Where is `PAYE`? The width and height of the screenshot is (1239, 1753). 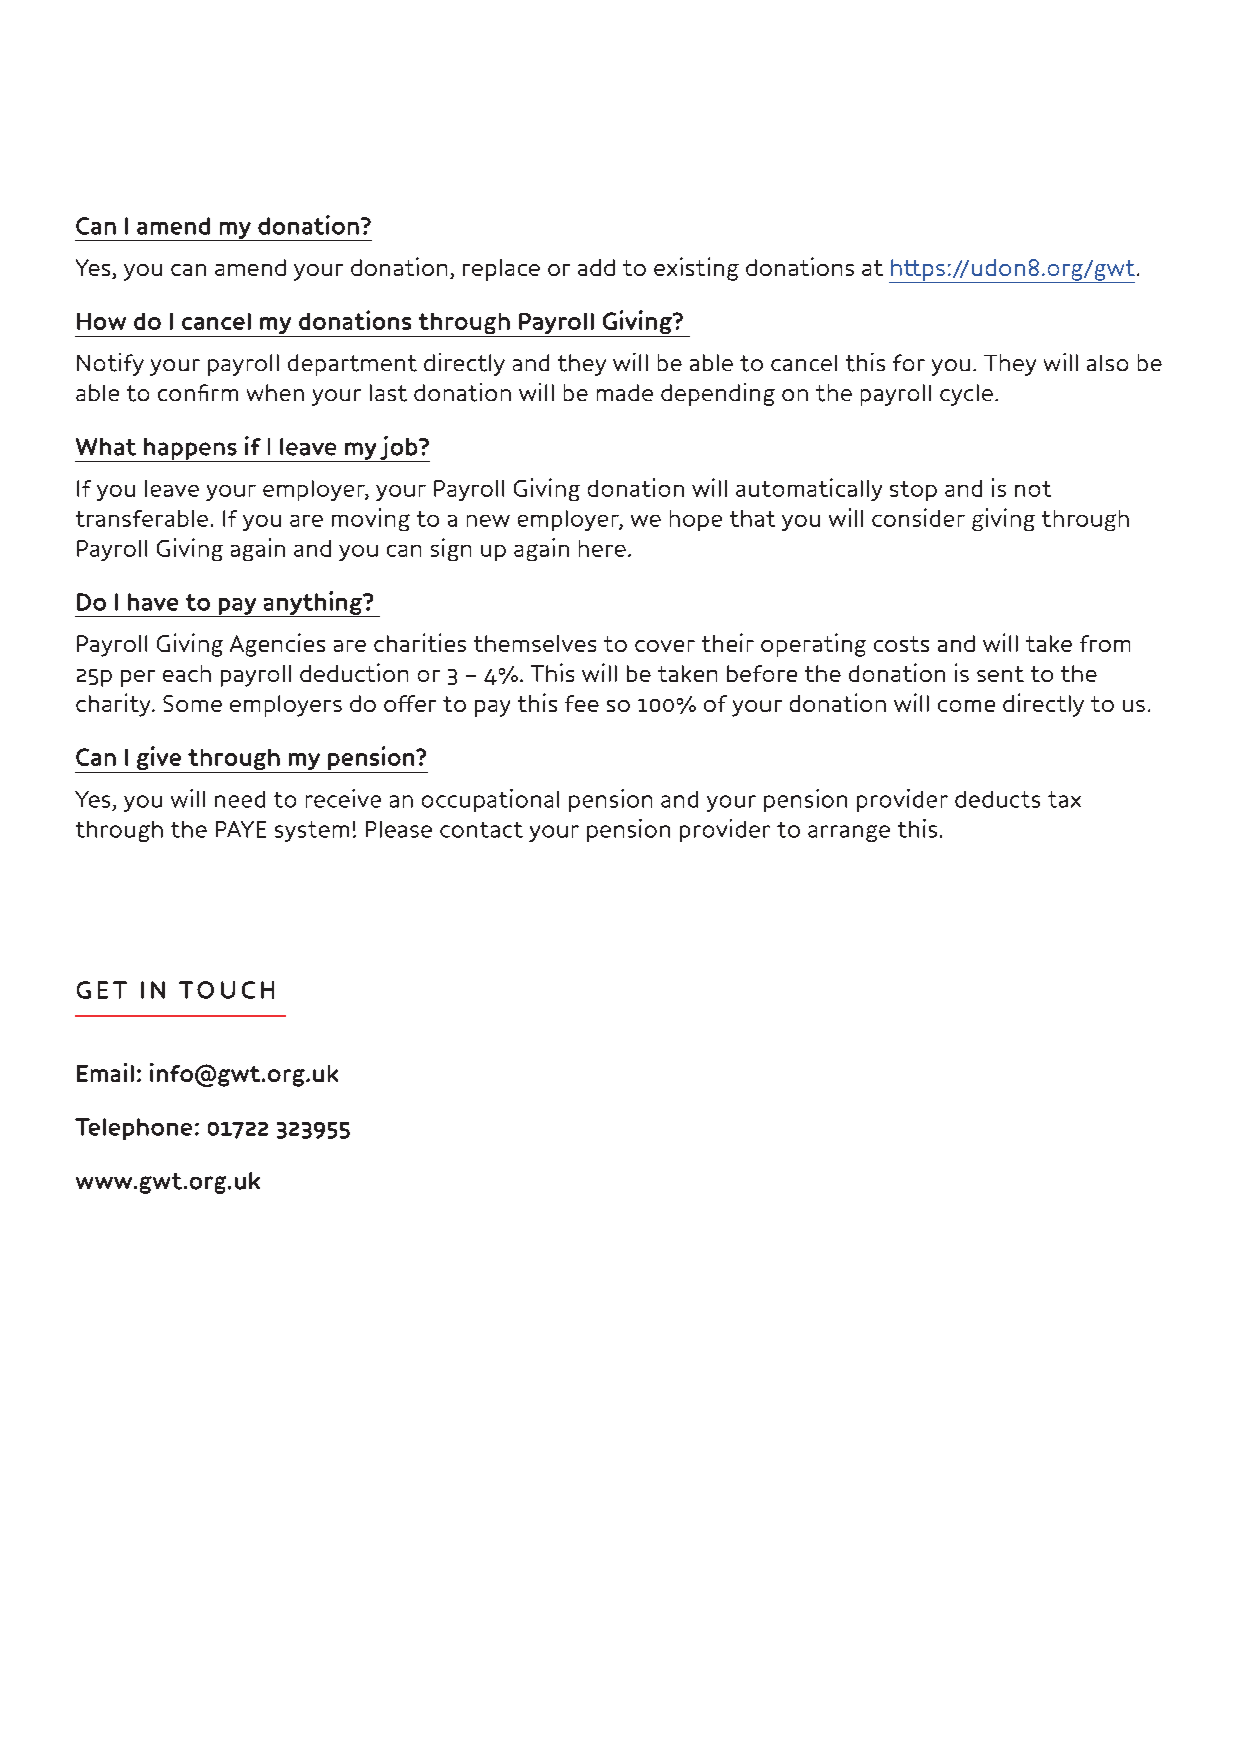 PAYE is located at coordinates (241, 829).
